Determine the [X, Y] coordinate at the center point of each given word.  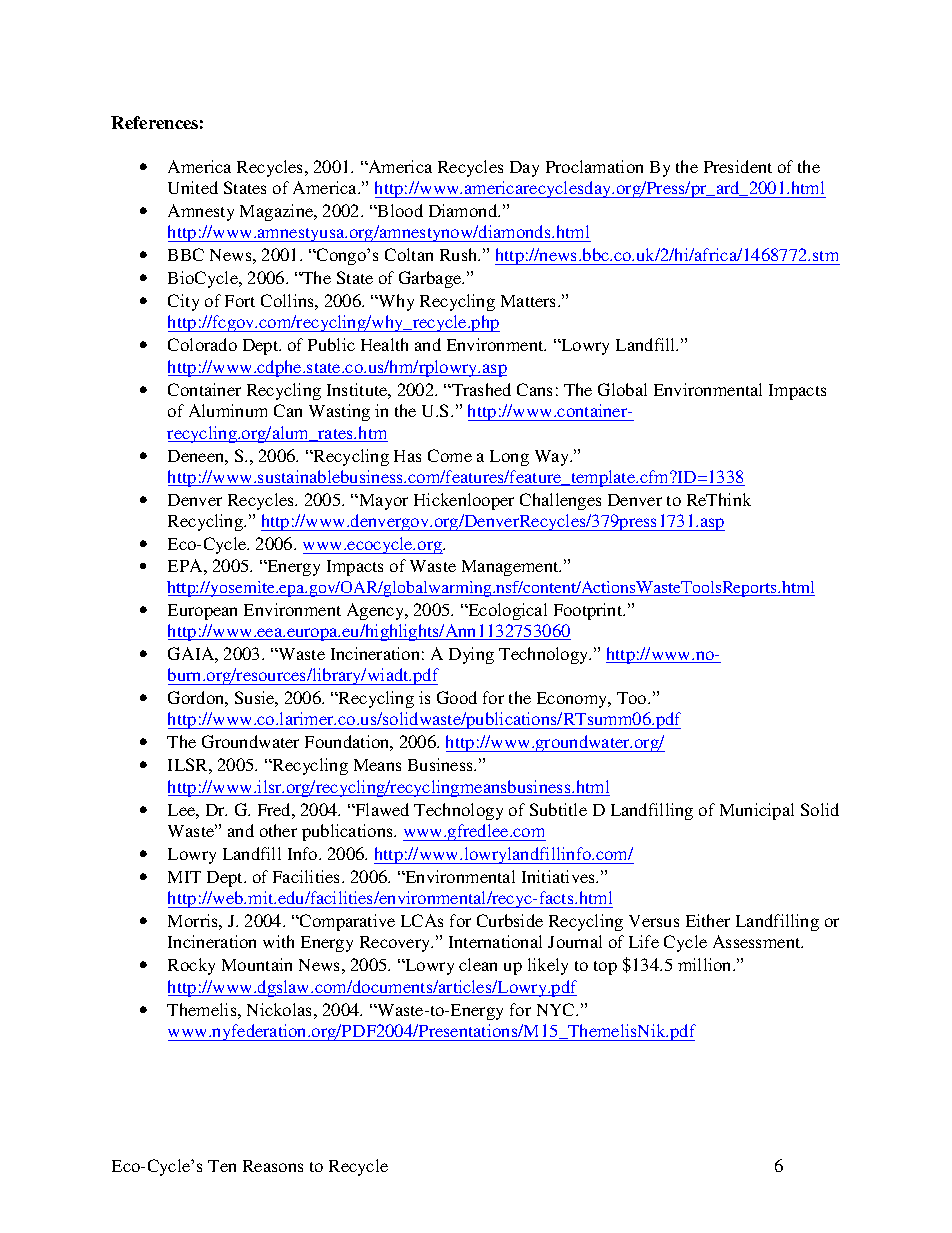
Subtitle [558, 809]
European [202, 612]
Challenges [560, 501]
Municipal [757, 811]
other [278, 830]
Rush [460, 254]
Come [450, 455]
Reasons [273, 1166]
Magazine [278, 212]
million [706, 964]
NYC [557, 1009]
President [738, 166]
